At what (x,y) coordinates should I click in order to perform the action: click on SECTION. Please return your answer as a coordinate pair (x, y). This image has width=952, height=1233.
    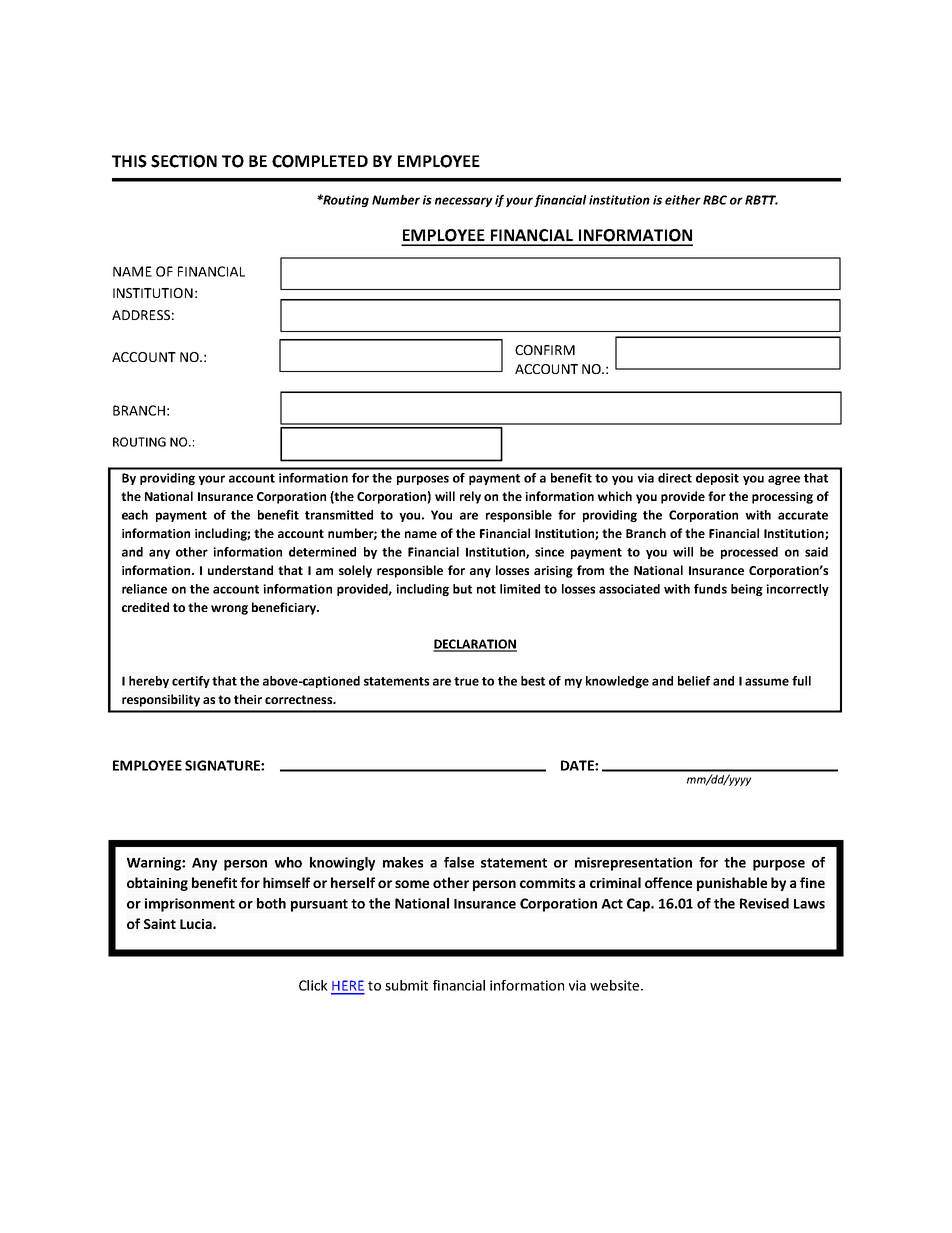
    Looking at the image, I should click on (184, 161).
